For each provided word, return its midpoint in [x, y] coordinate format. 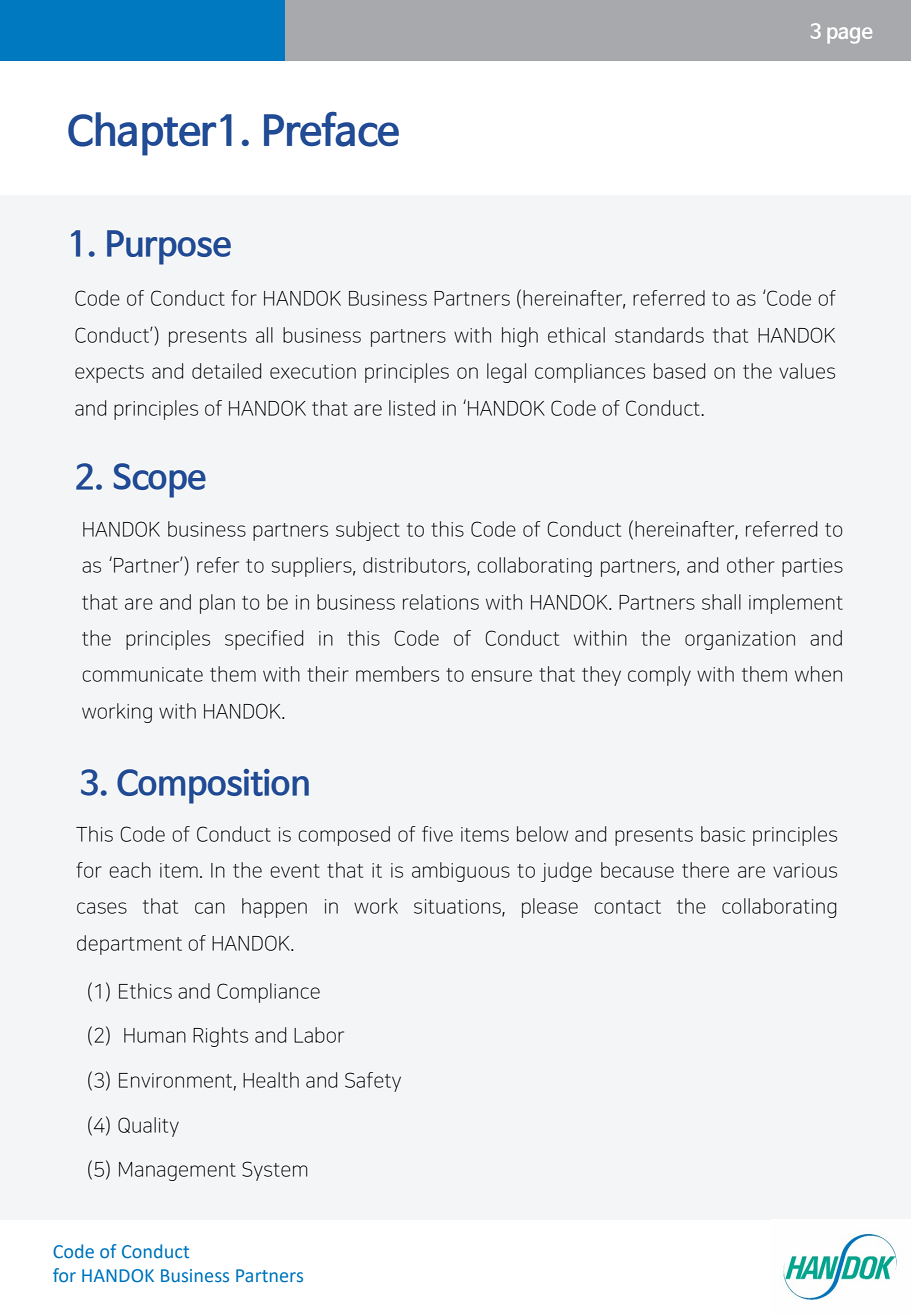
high [520, 337]
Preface [331, 129]
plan [217, 604]
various [805, 870]
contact [627, 907]
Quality [148, 1127]
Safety [373, 1082]
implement [796, 604]
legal [506, 373]
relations [441, 602]
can [210, 908]
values [807, 371]
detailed [226, 371]
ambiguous [461, 872]
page [849, 35]
